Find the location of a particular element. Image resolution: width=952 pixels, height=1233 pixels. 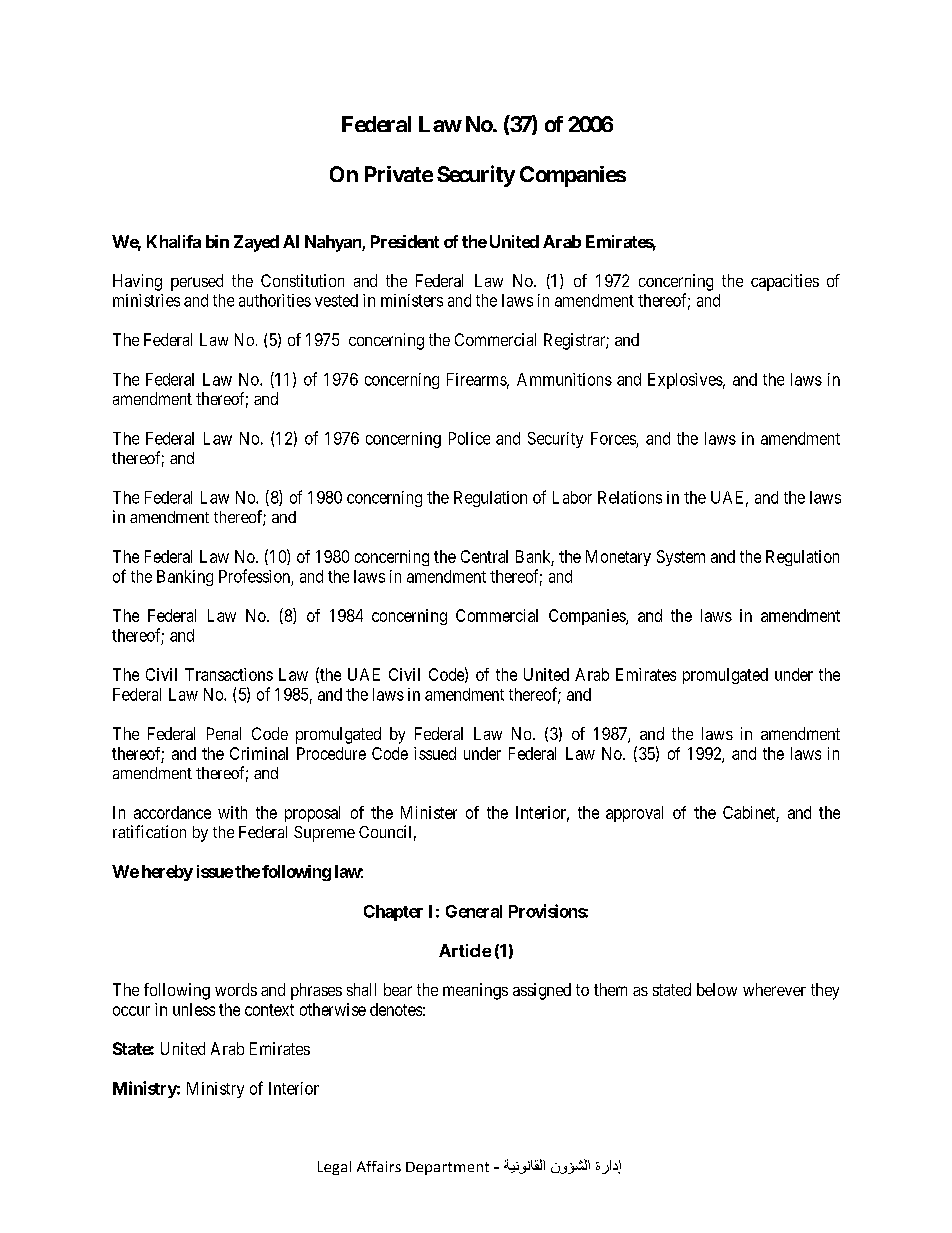

Transactions is located at coordinates (229, 674).
